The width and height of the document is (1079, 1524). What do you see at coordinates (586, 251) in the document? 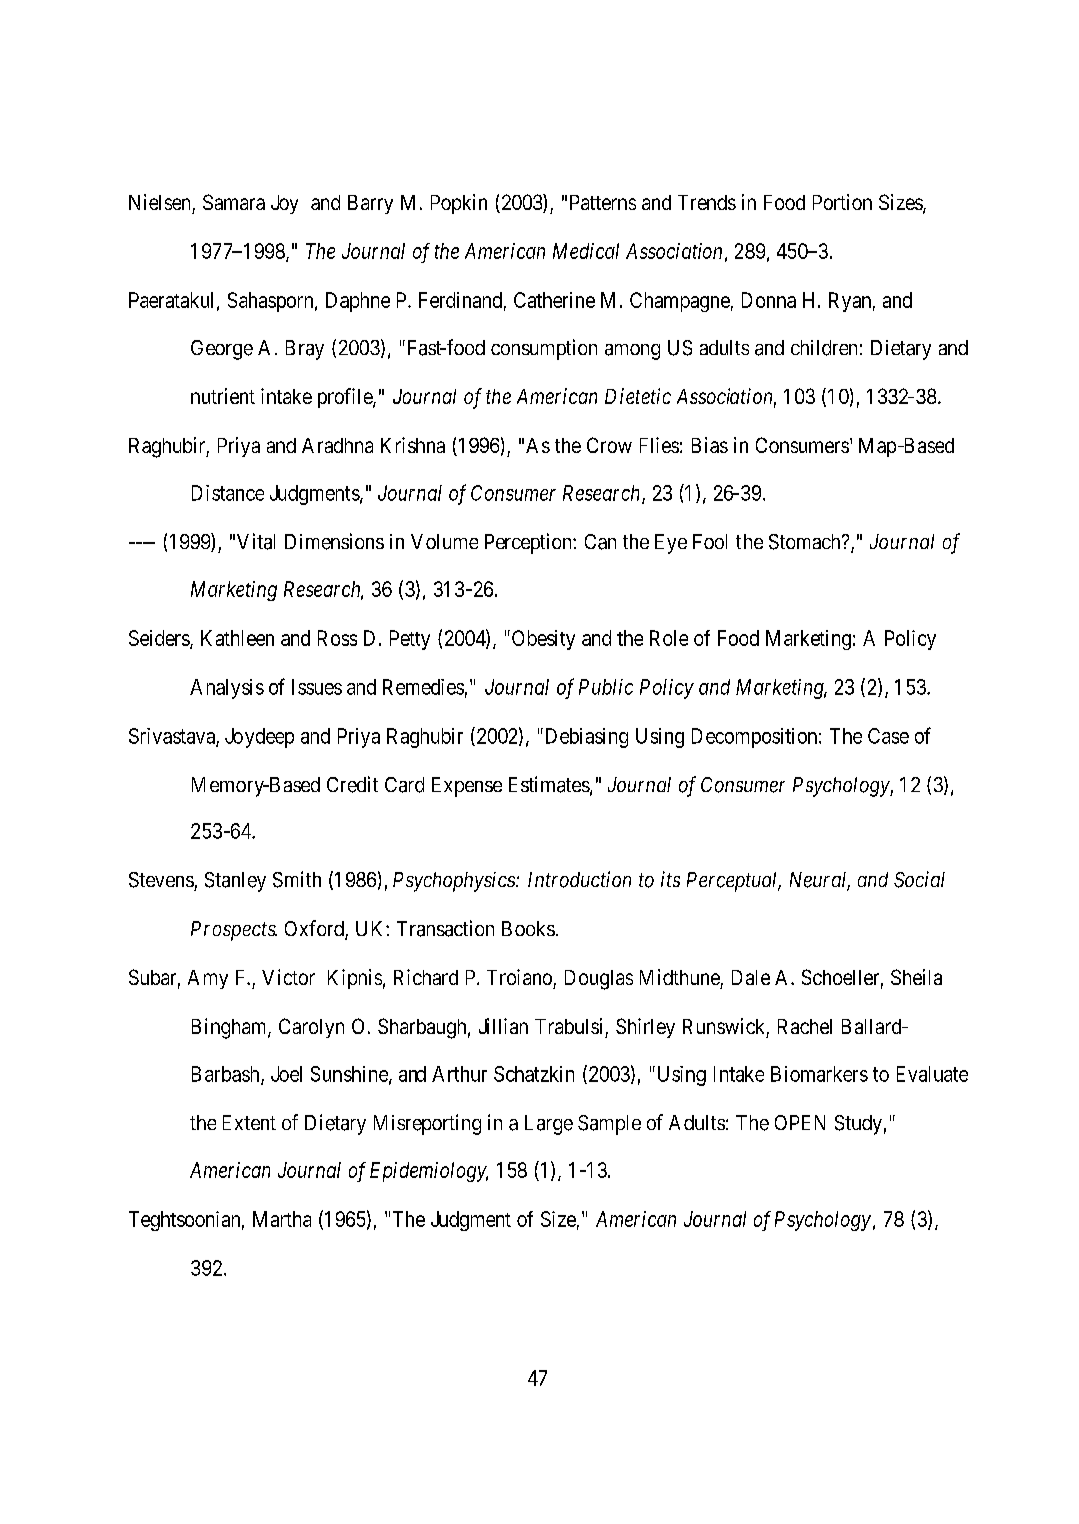
I see `Medical` at bounding box center [586, 251].
